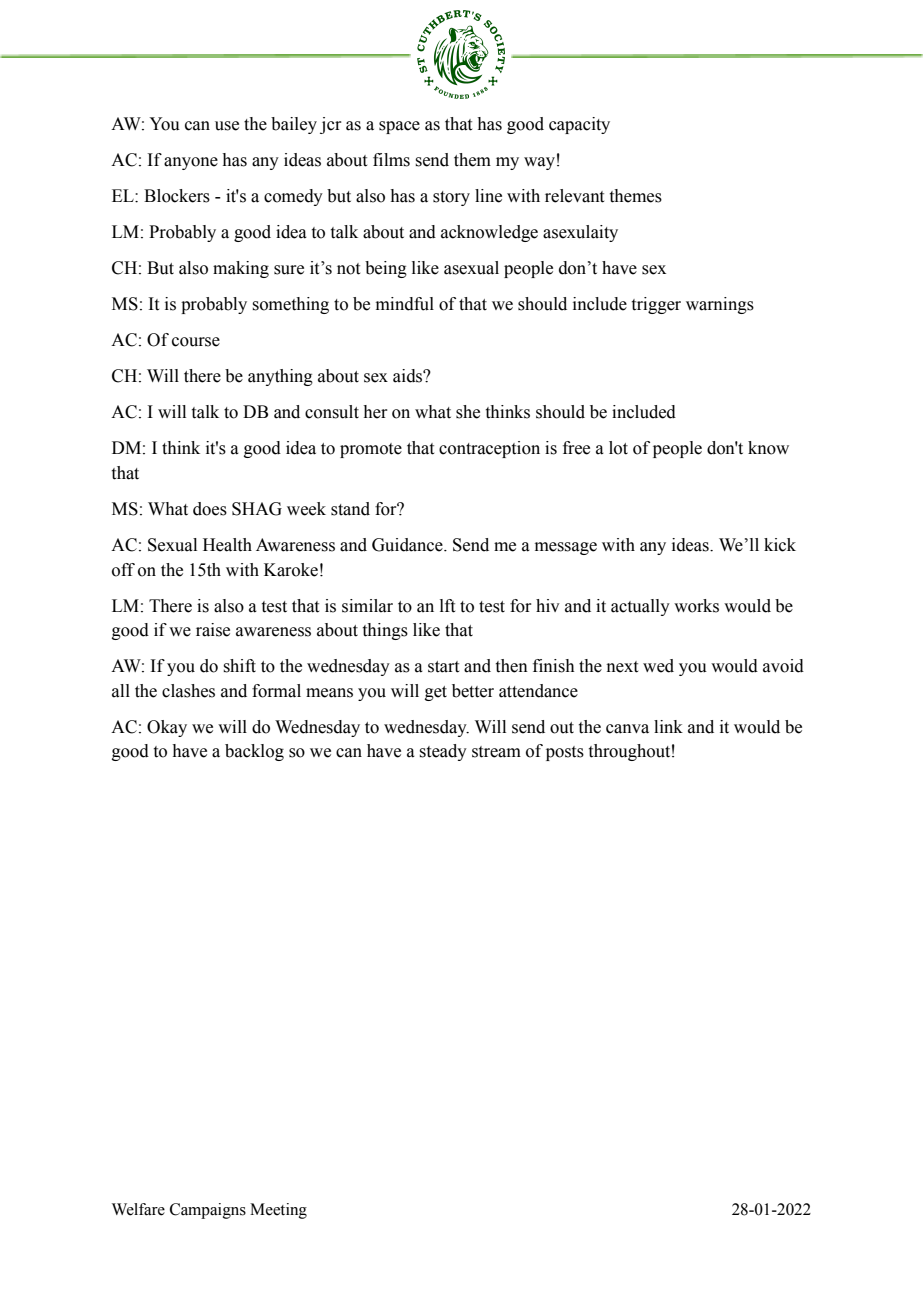 The width and height of the screenshot is (924, 1307). I want to click on course, so click(196, 342).
